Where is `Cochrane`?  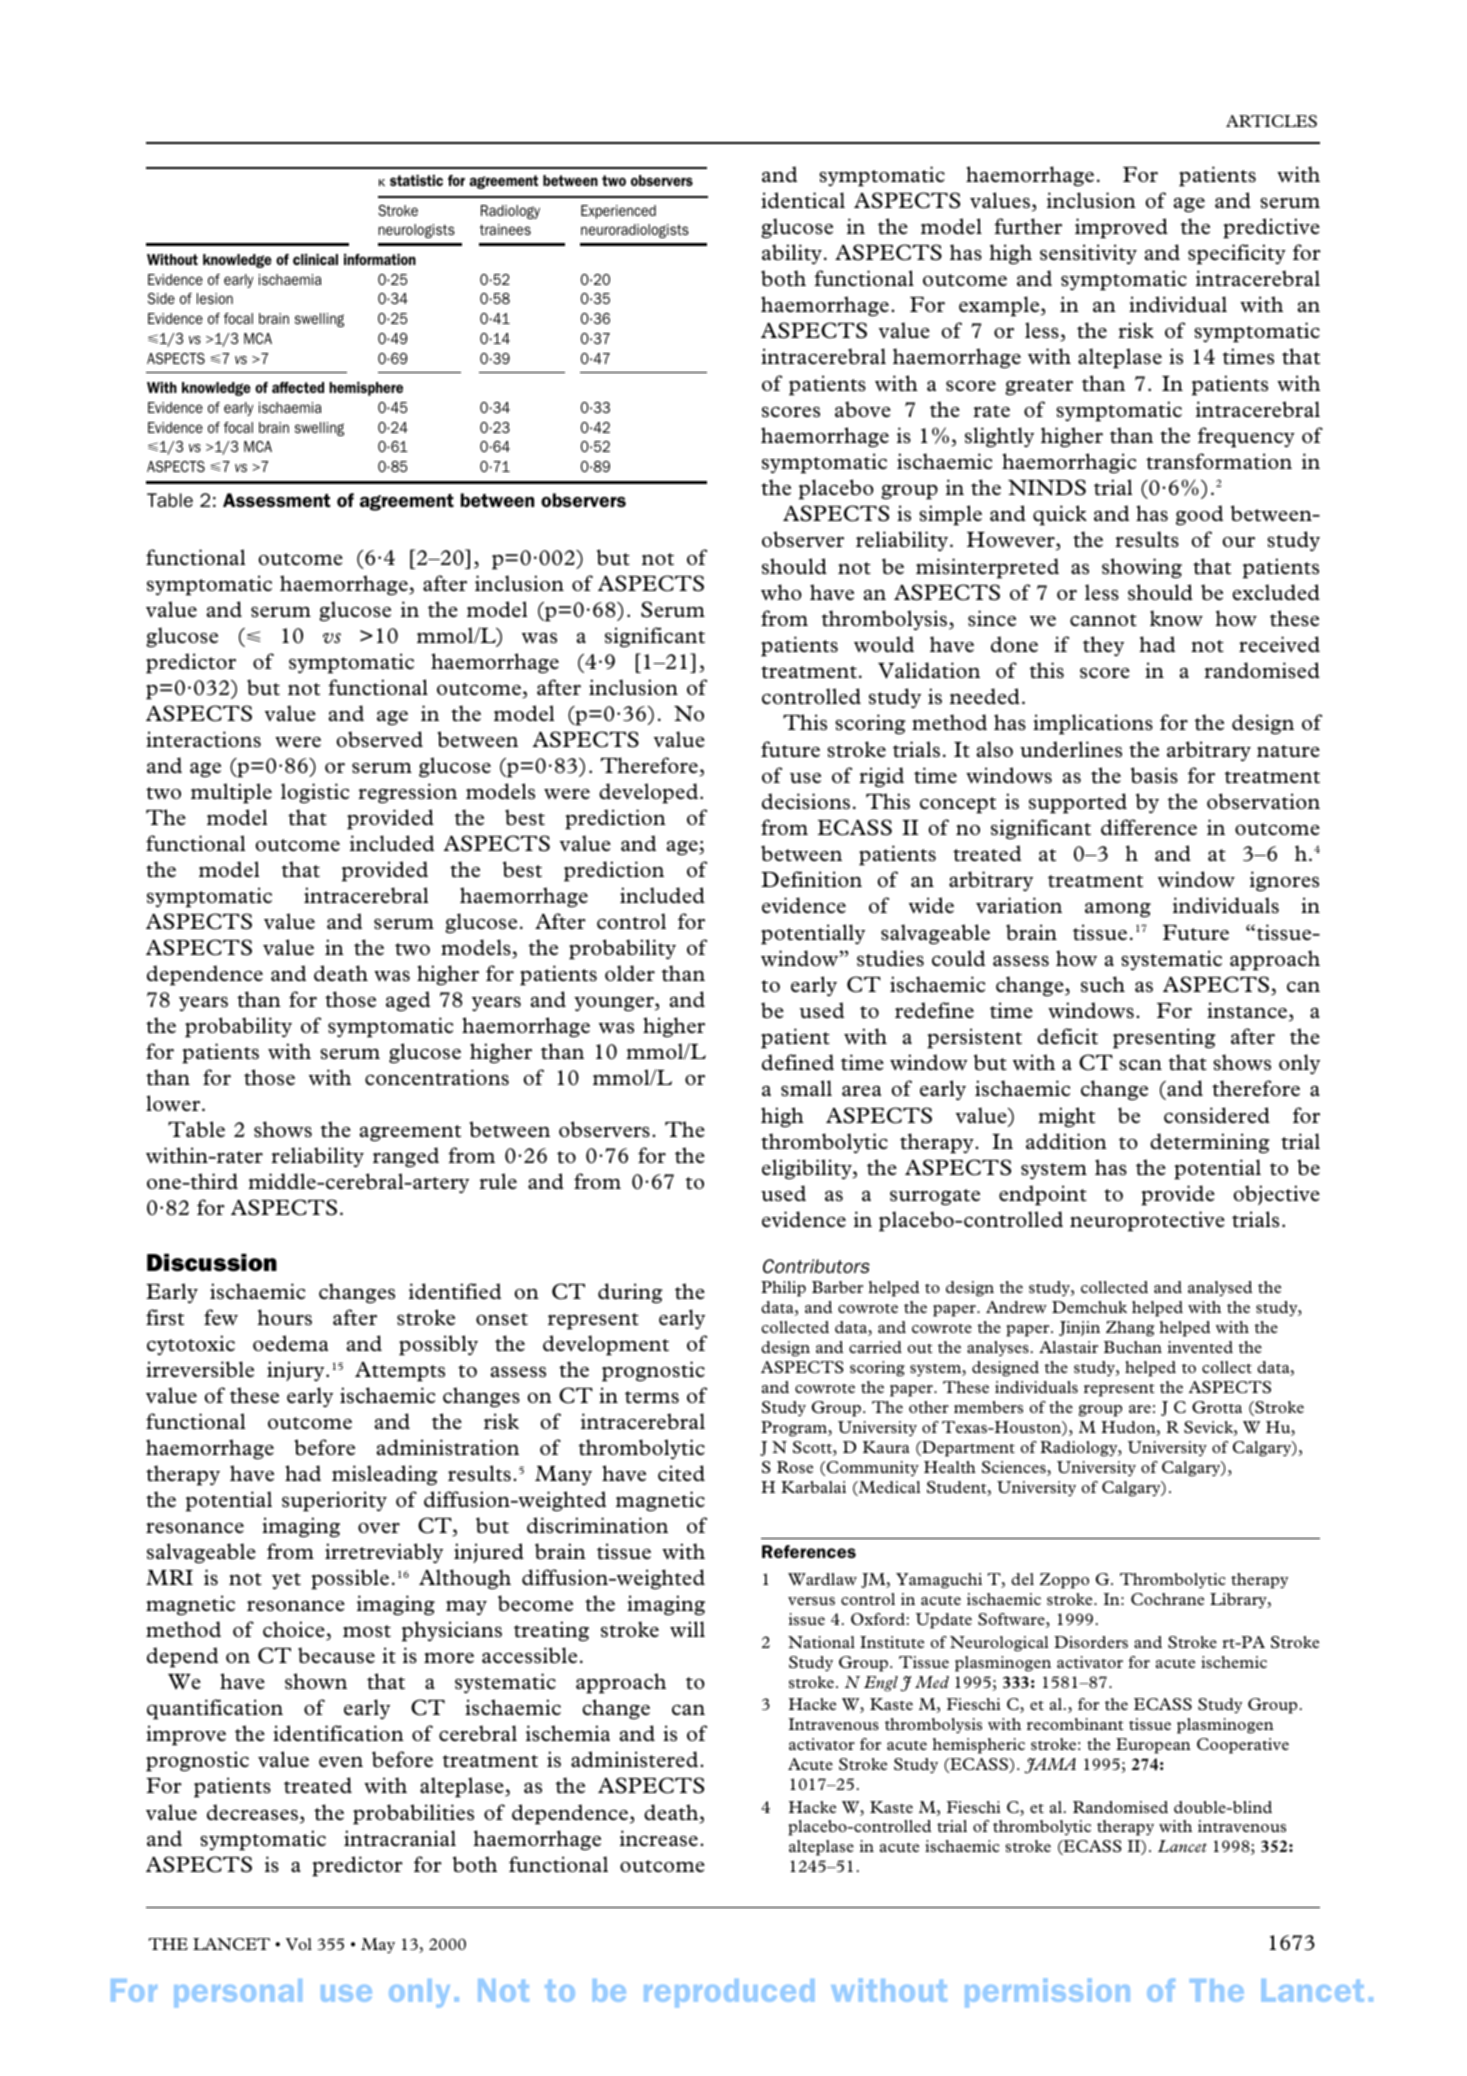
Cochrane is located at coordinates (1167, 1599).
